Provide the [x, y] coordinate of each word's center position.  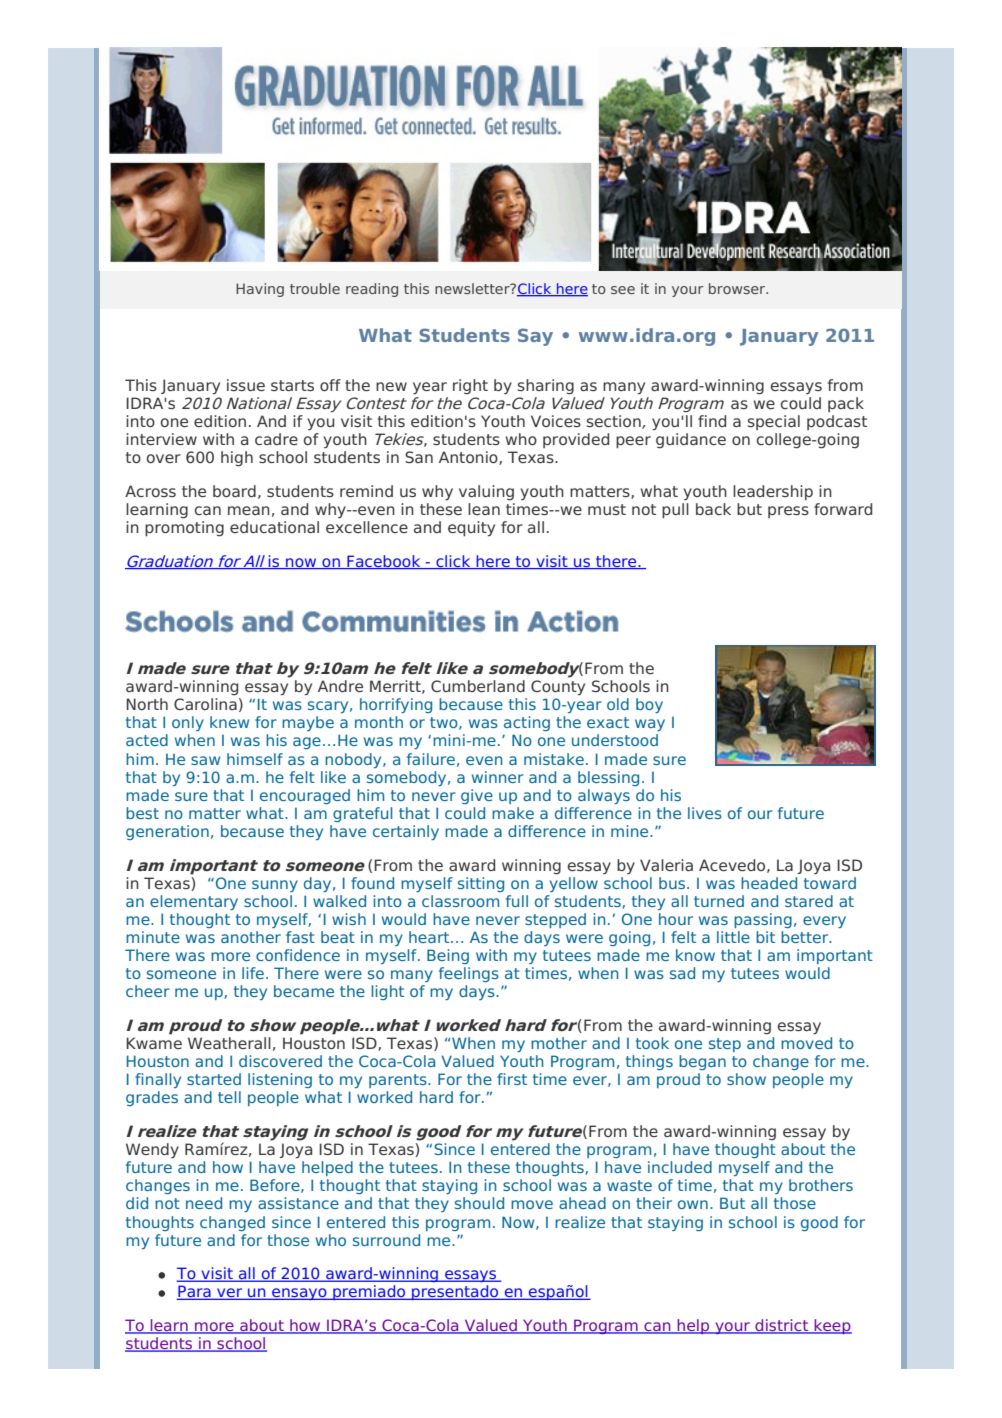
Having [260, 290]
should [479, 1203]
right [470, 387]
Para [194, 1292]
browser [738, 288]
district [782, 1326]
